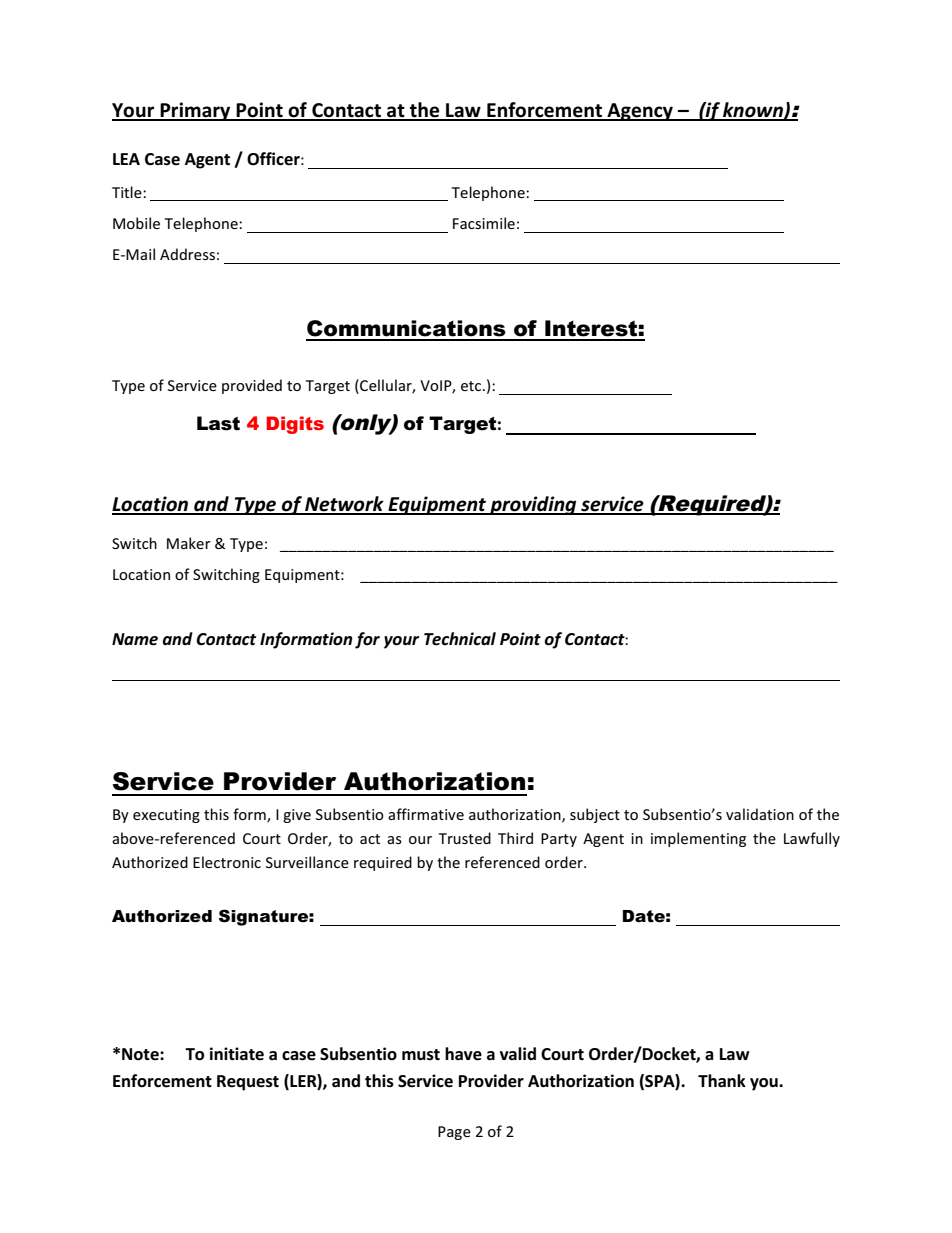  What do you see at coordinates (533, 505) in the screenshot?
I see `providing` at bounding box center [533, 505].
